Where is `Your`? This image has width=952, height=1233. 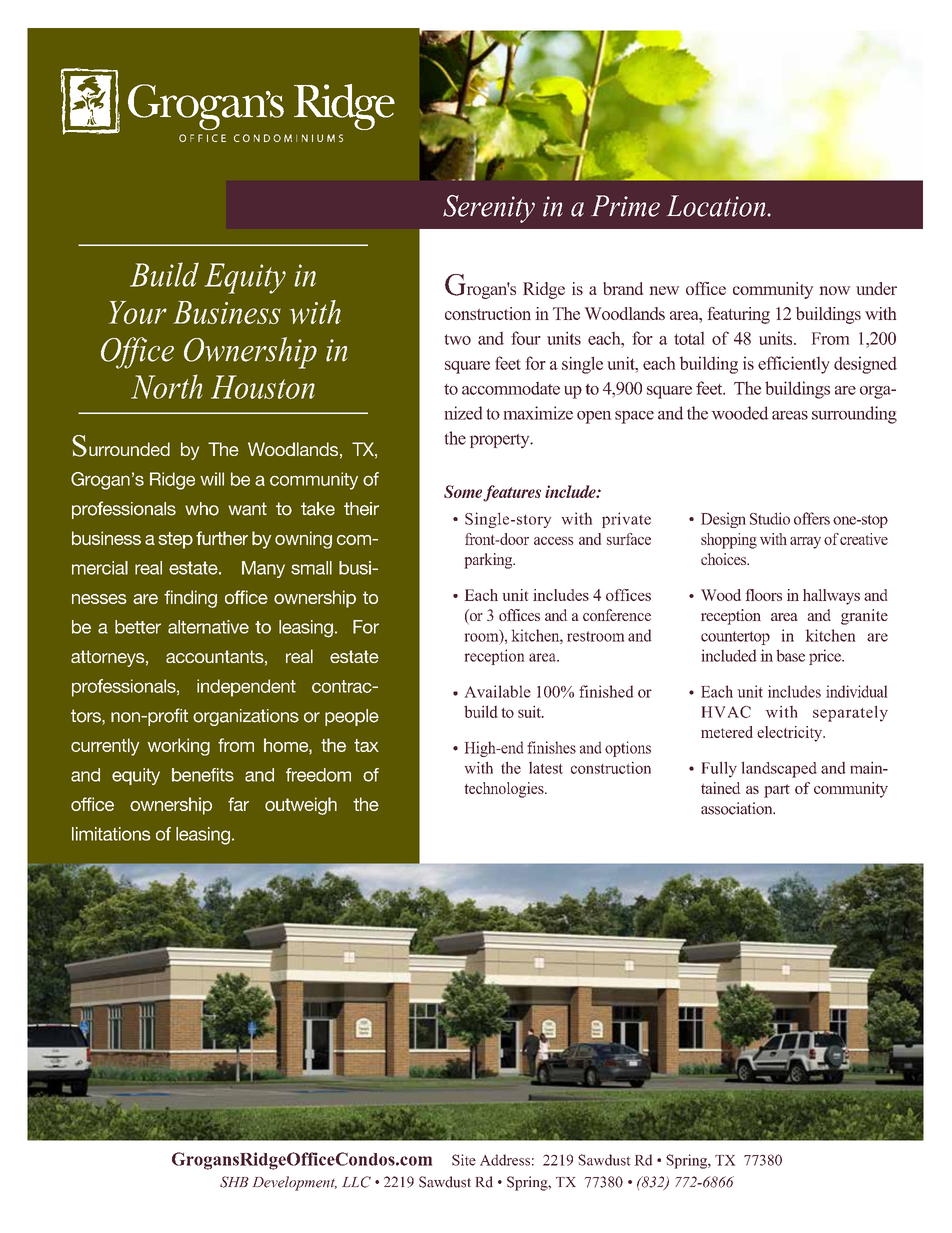
Your is located at coordinates (138, 312).
